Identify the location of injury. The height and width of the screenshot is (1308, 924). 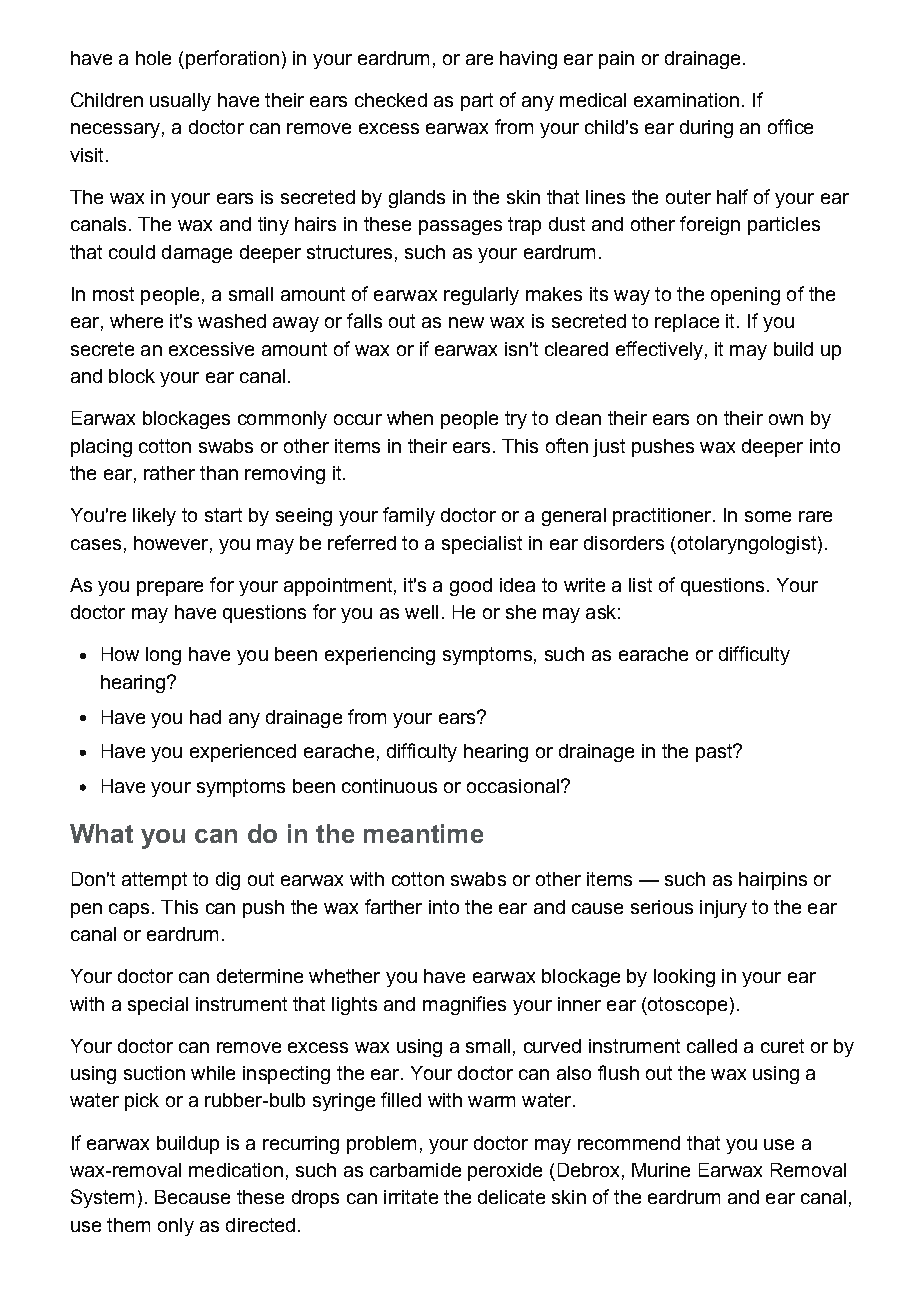
(723, 909).
